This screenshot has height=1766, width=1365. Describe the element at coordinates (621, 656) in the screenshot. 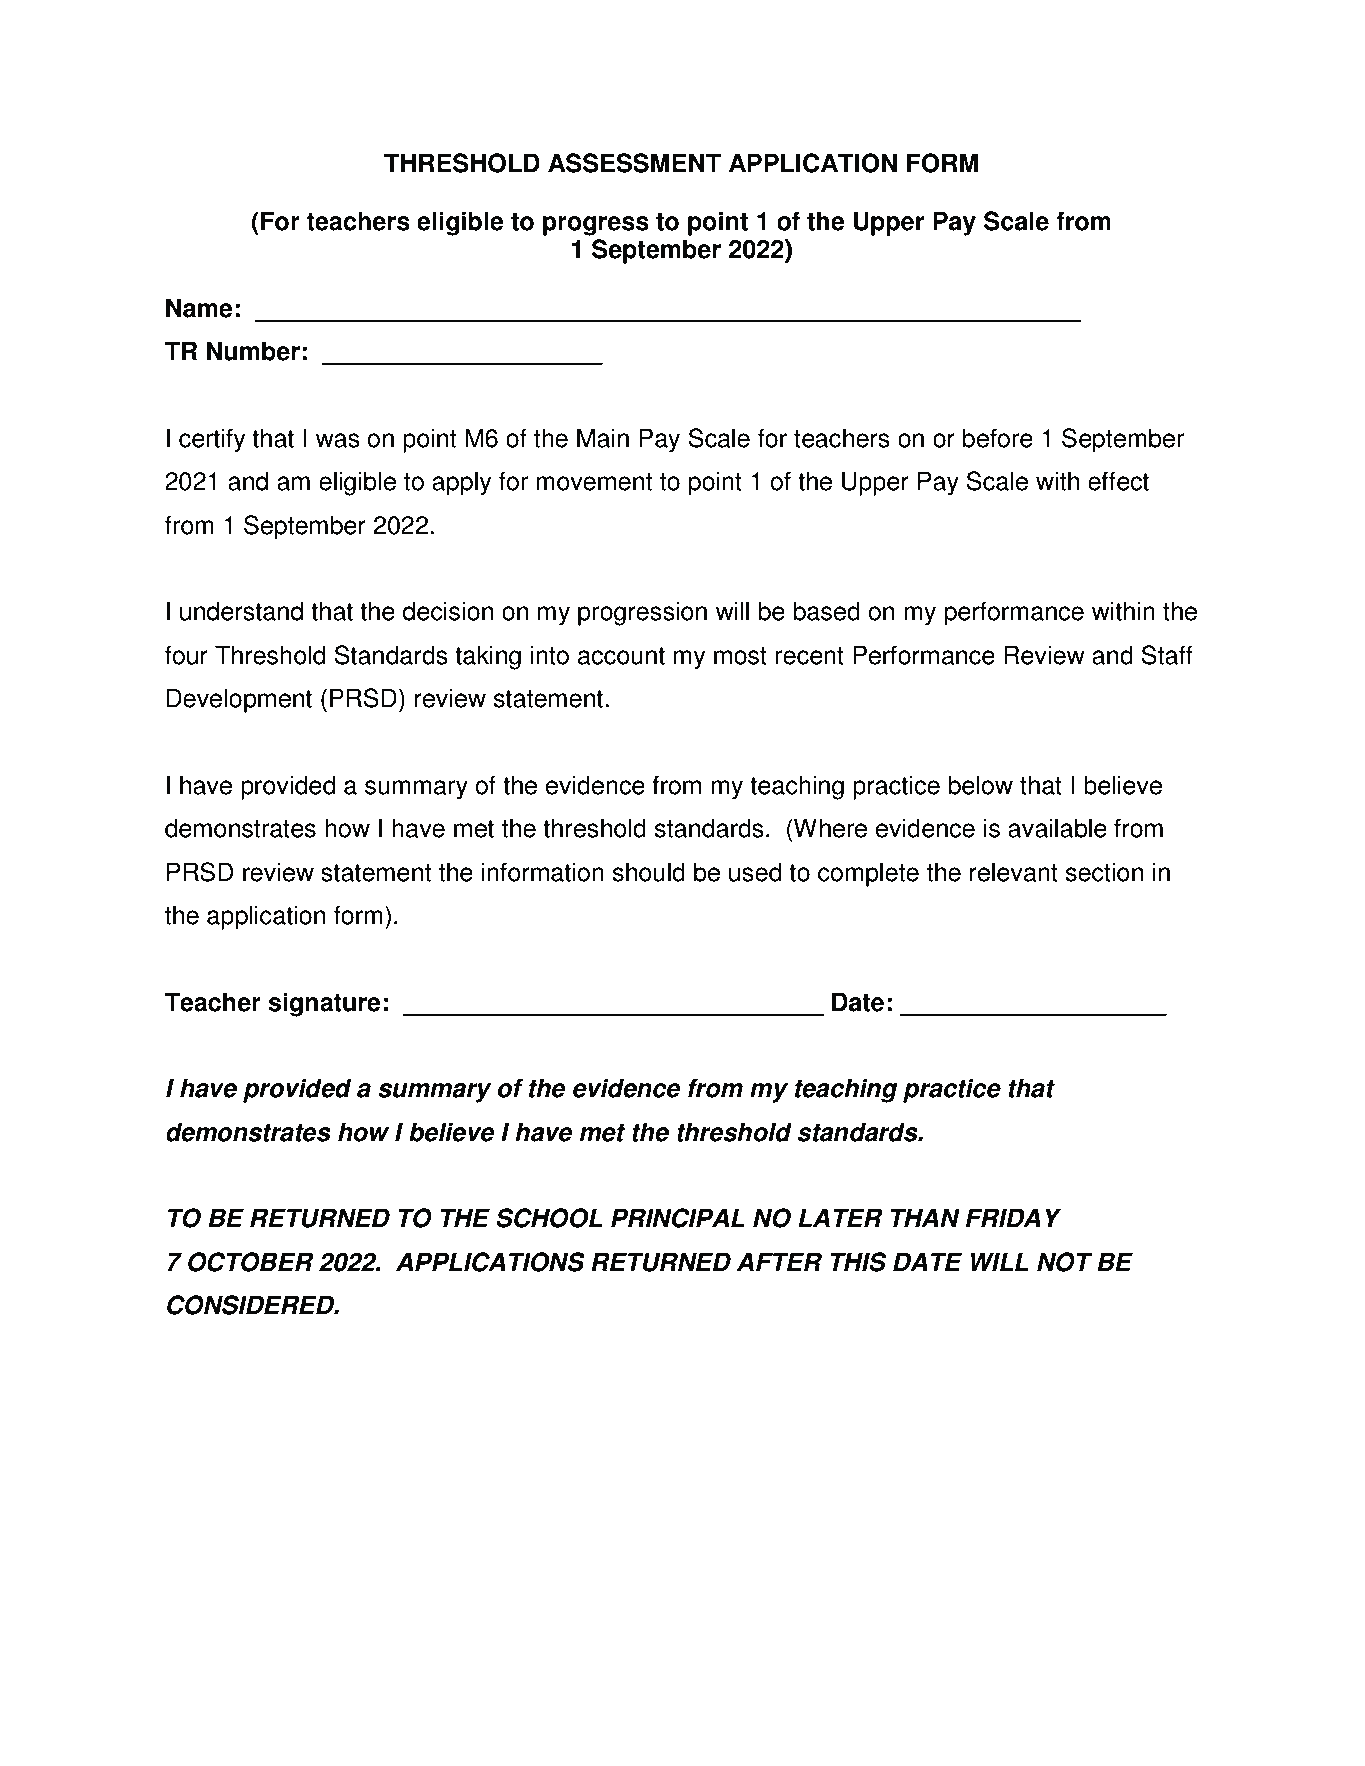

I see `account` at that location.
